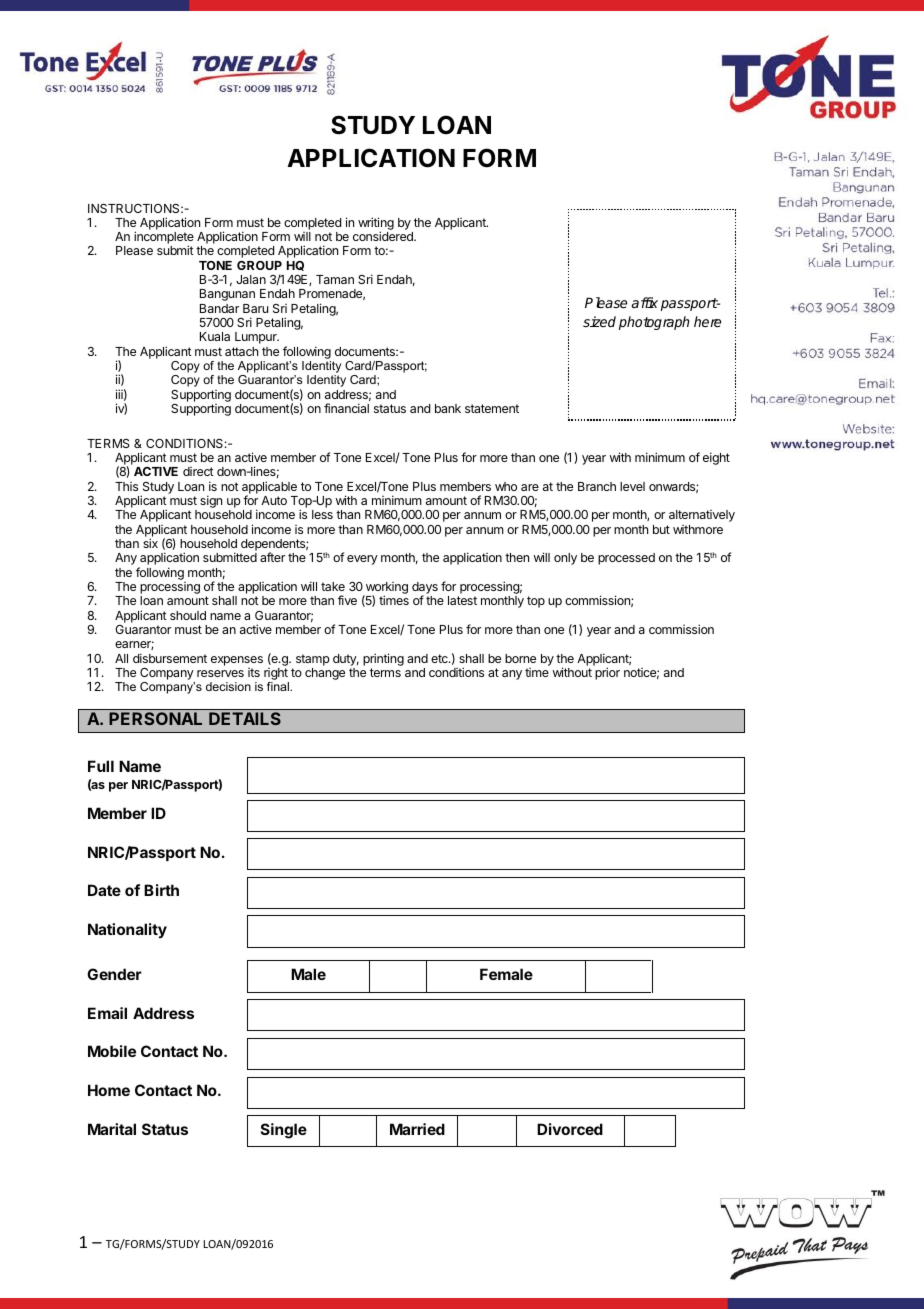 Image resolution: width=924 pixels, height=1309 pixels. Describe the element at coordinates (109, 1090) in the screenshot. I see `Home` at that location.
